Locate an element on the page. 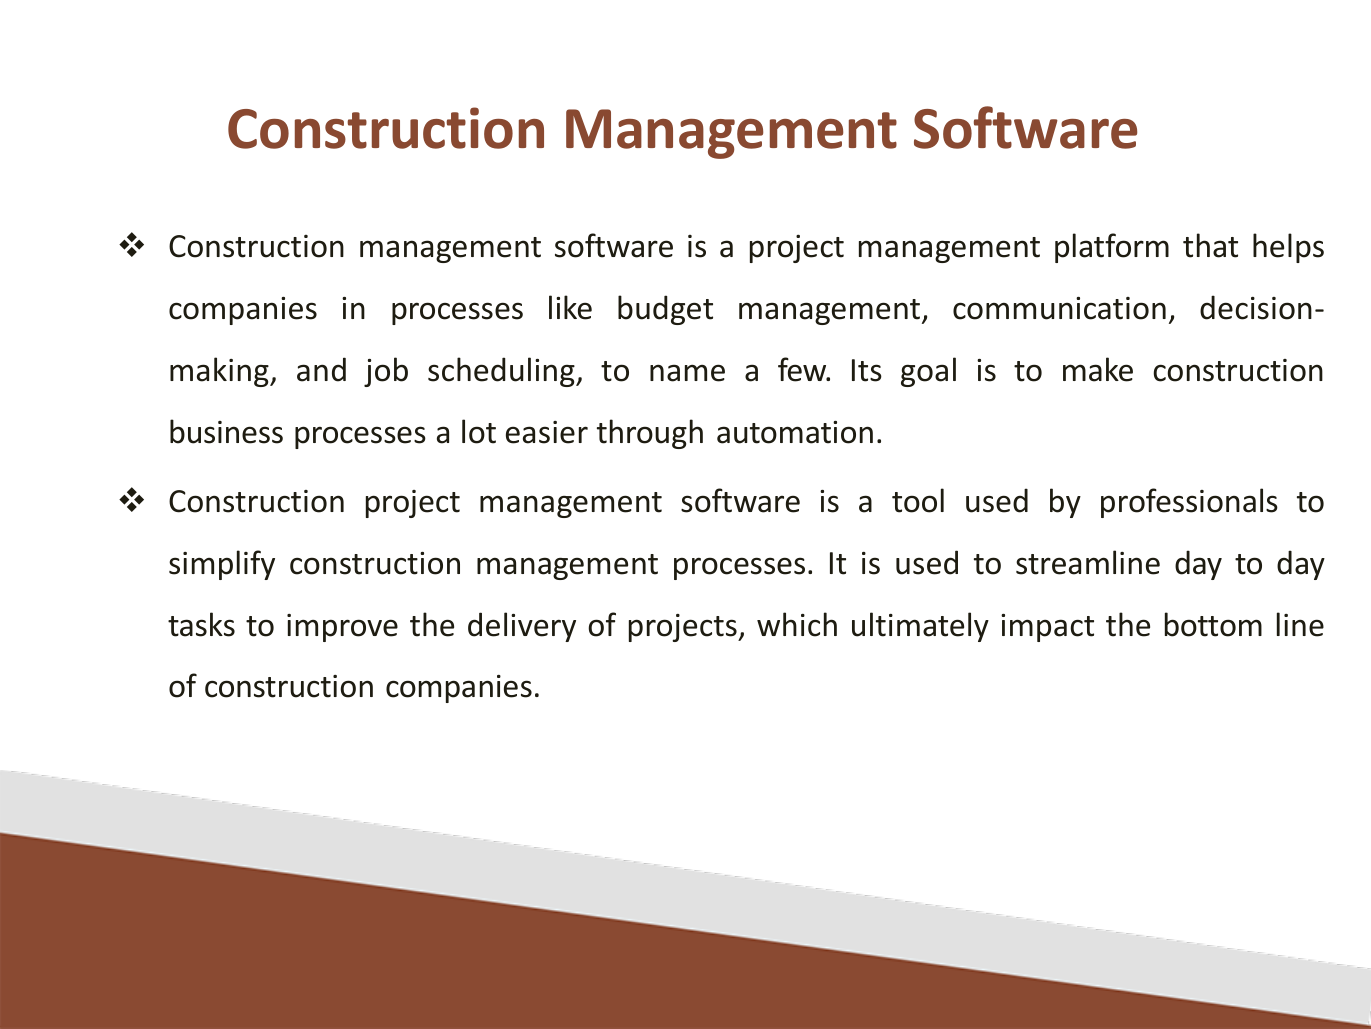  platform is located at coordinates (1112, 248).
